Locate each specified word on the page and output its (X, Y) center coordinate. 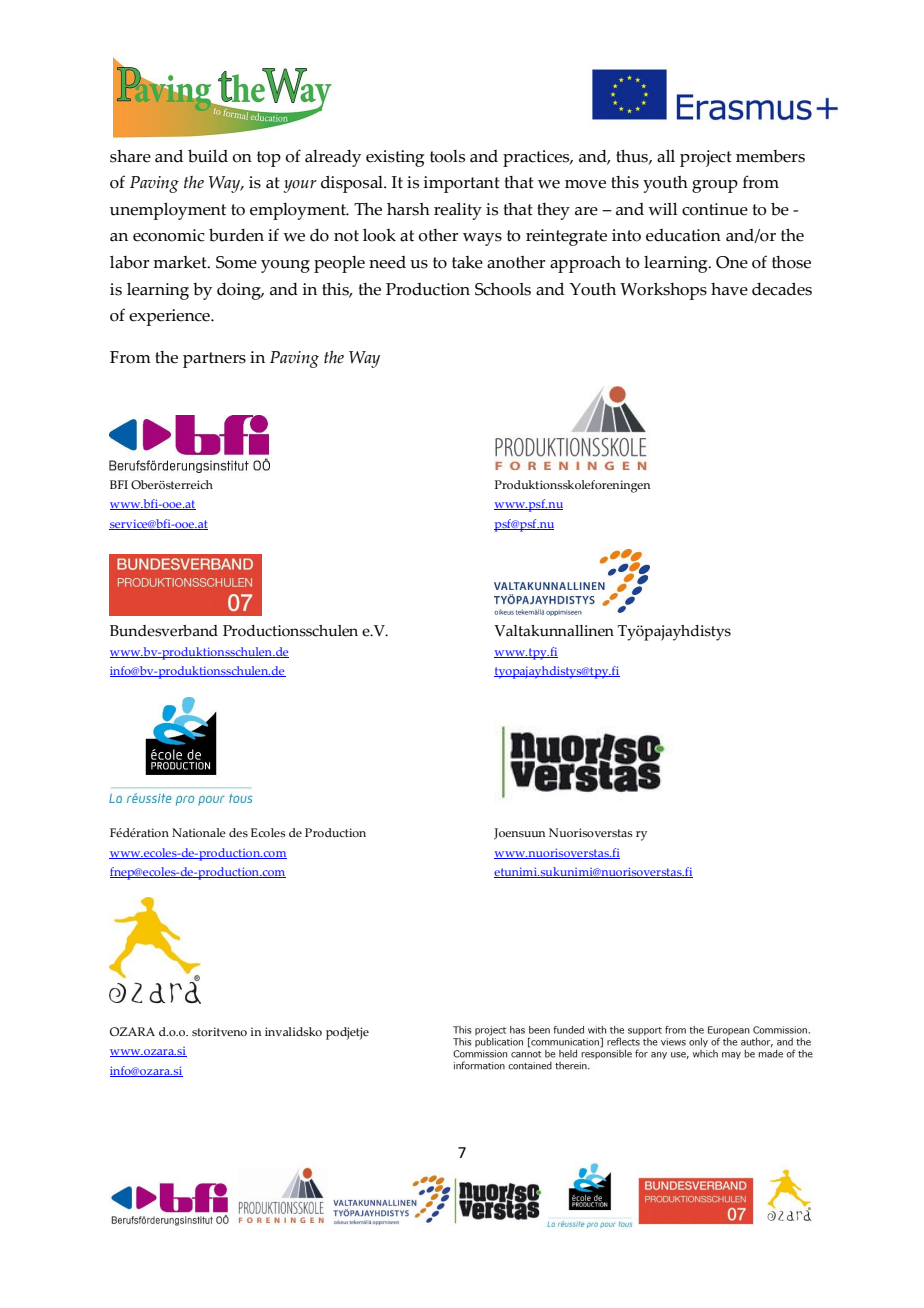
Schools (503, 289)
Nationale (199, 832)
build (208, 156)
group (715, 186)
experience (170, 317)
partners (214, 360)
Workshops (663, 291)
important (461, 184)
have (729, 289)
